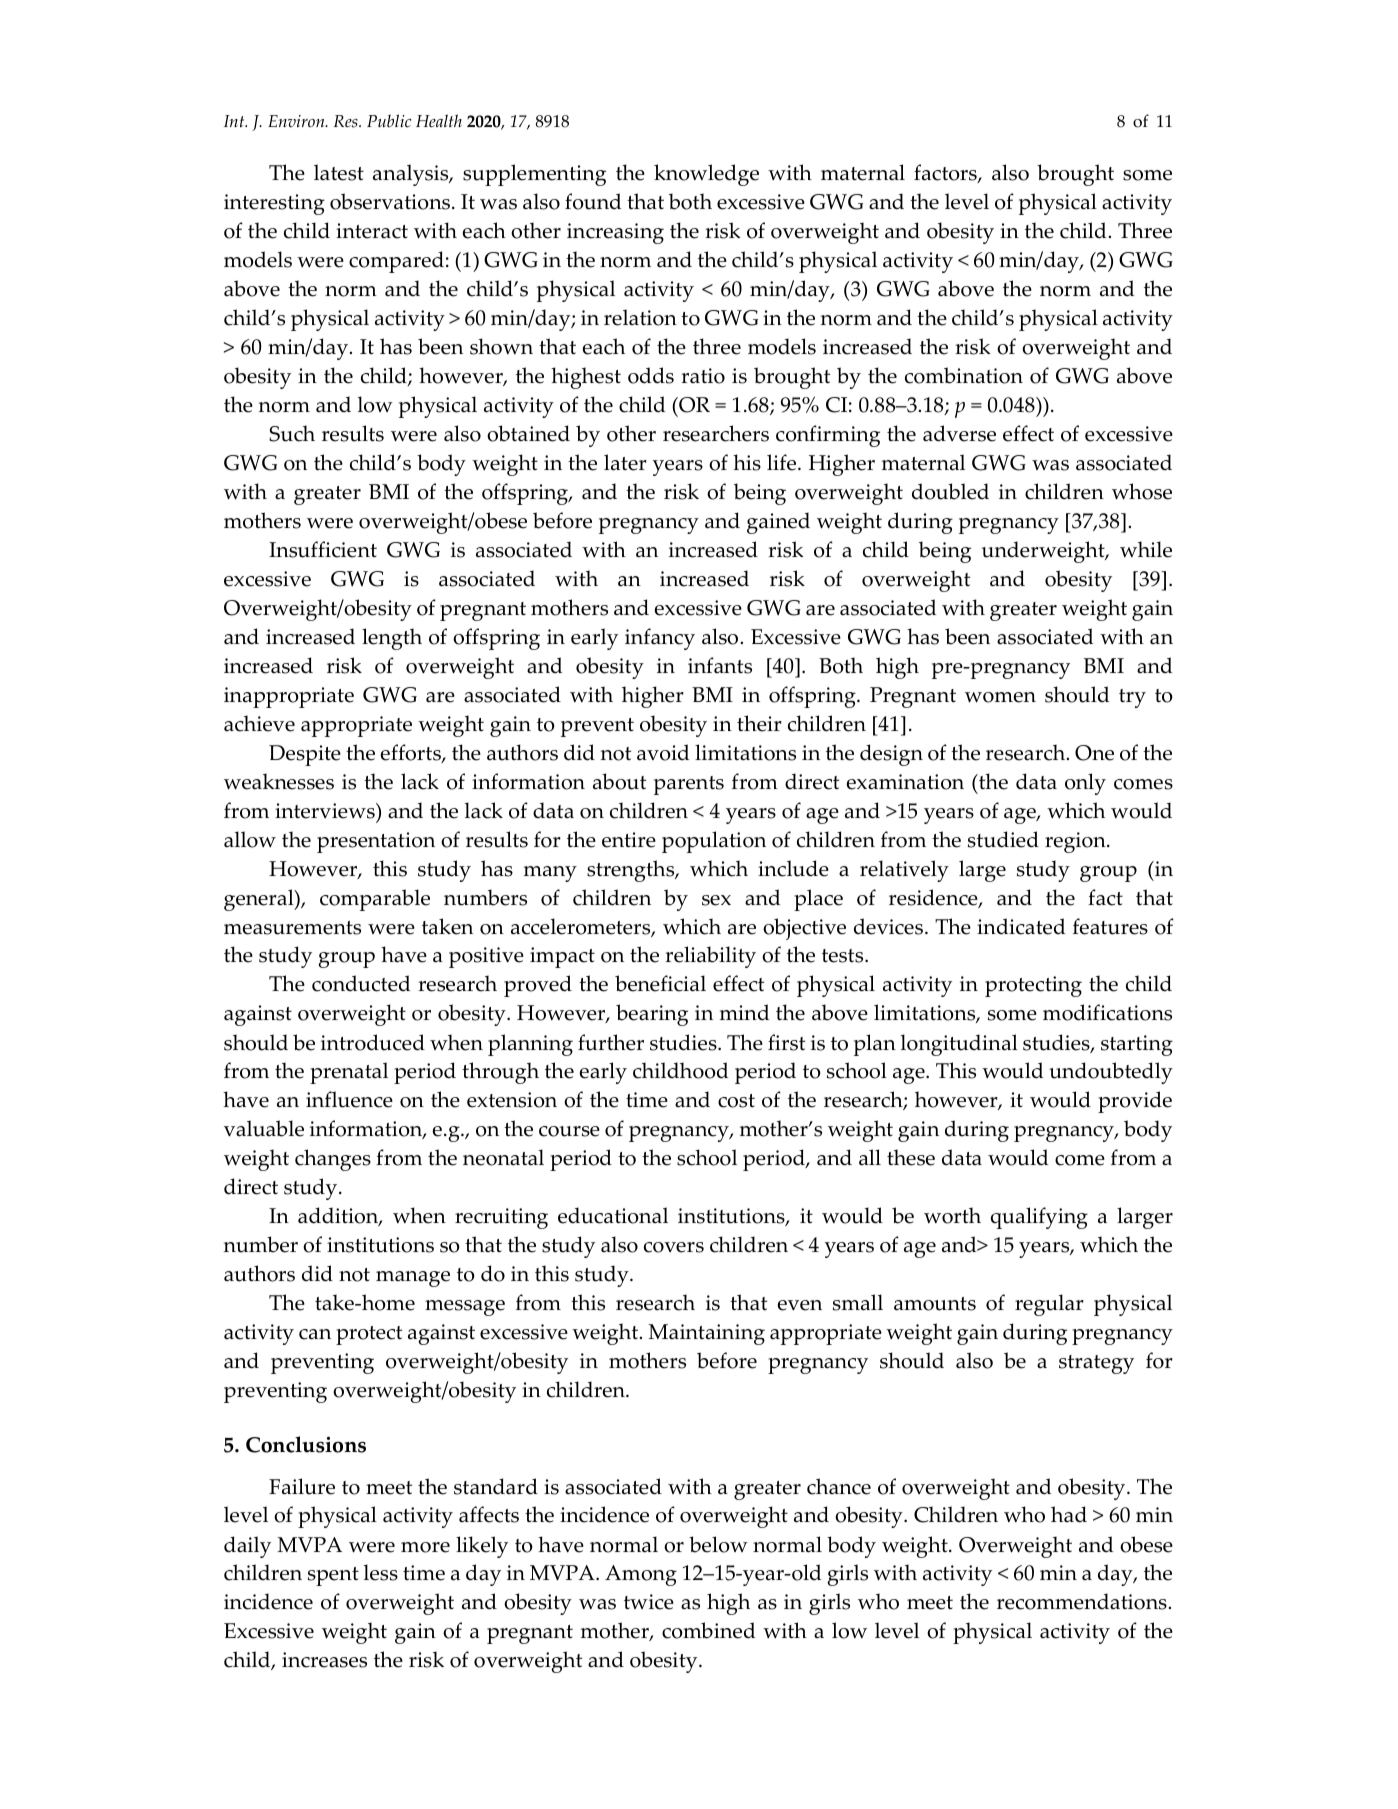 The width and height of the document is (1398, 1809). What do you see at coordinates (706, 175) in the document?
I see `knowledge` at bounding box center [706, 175].
